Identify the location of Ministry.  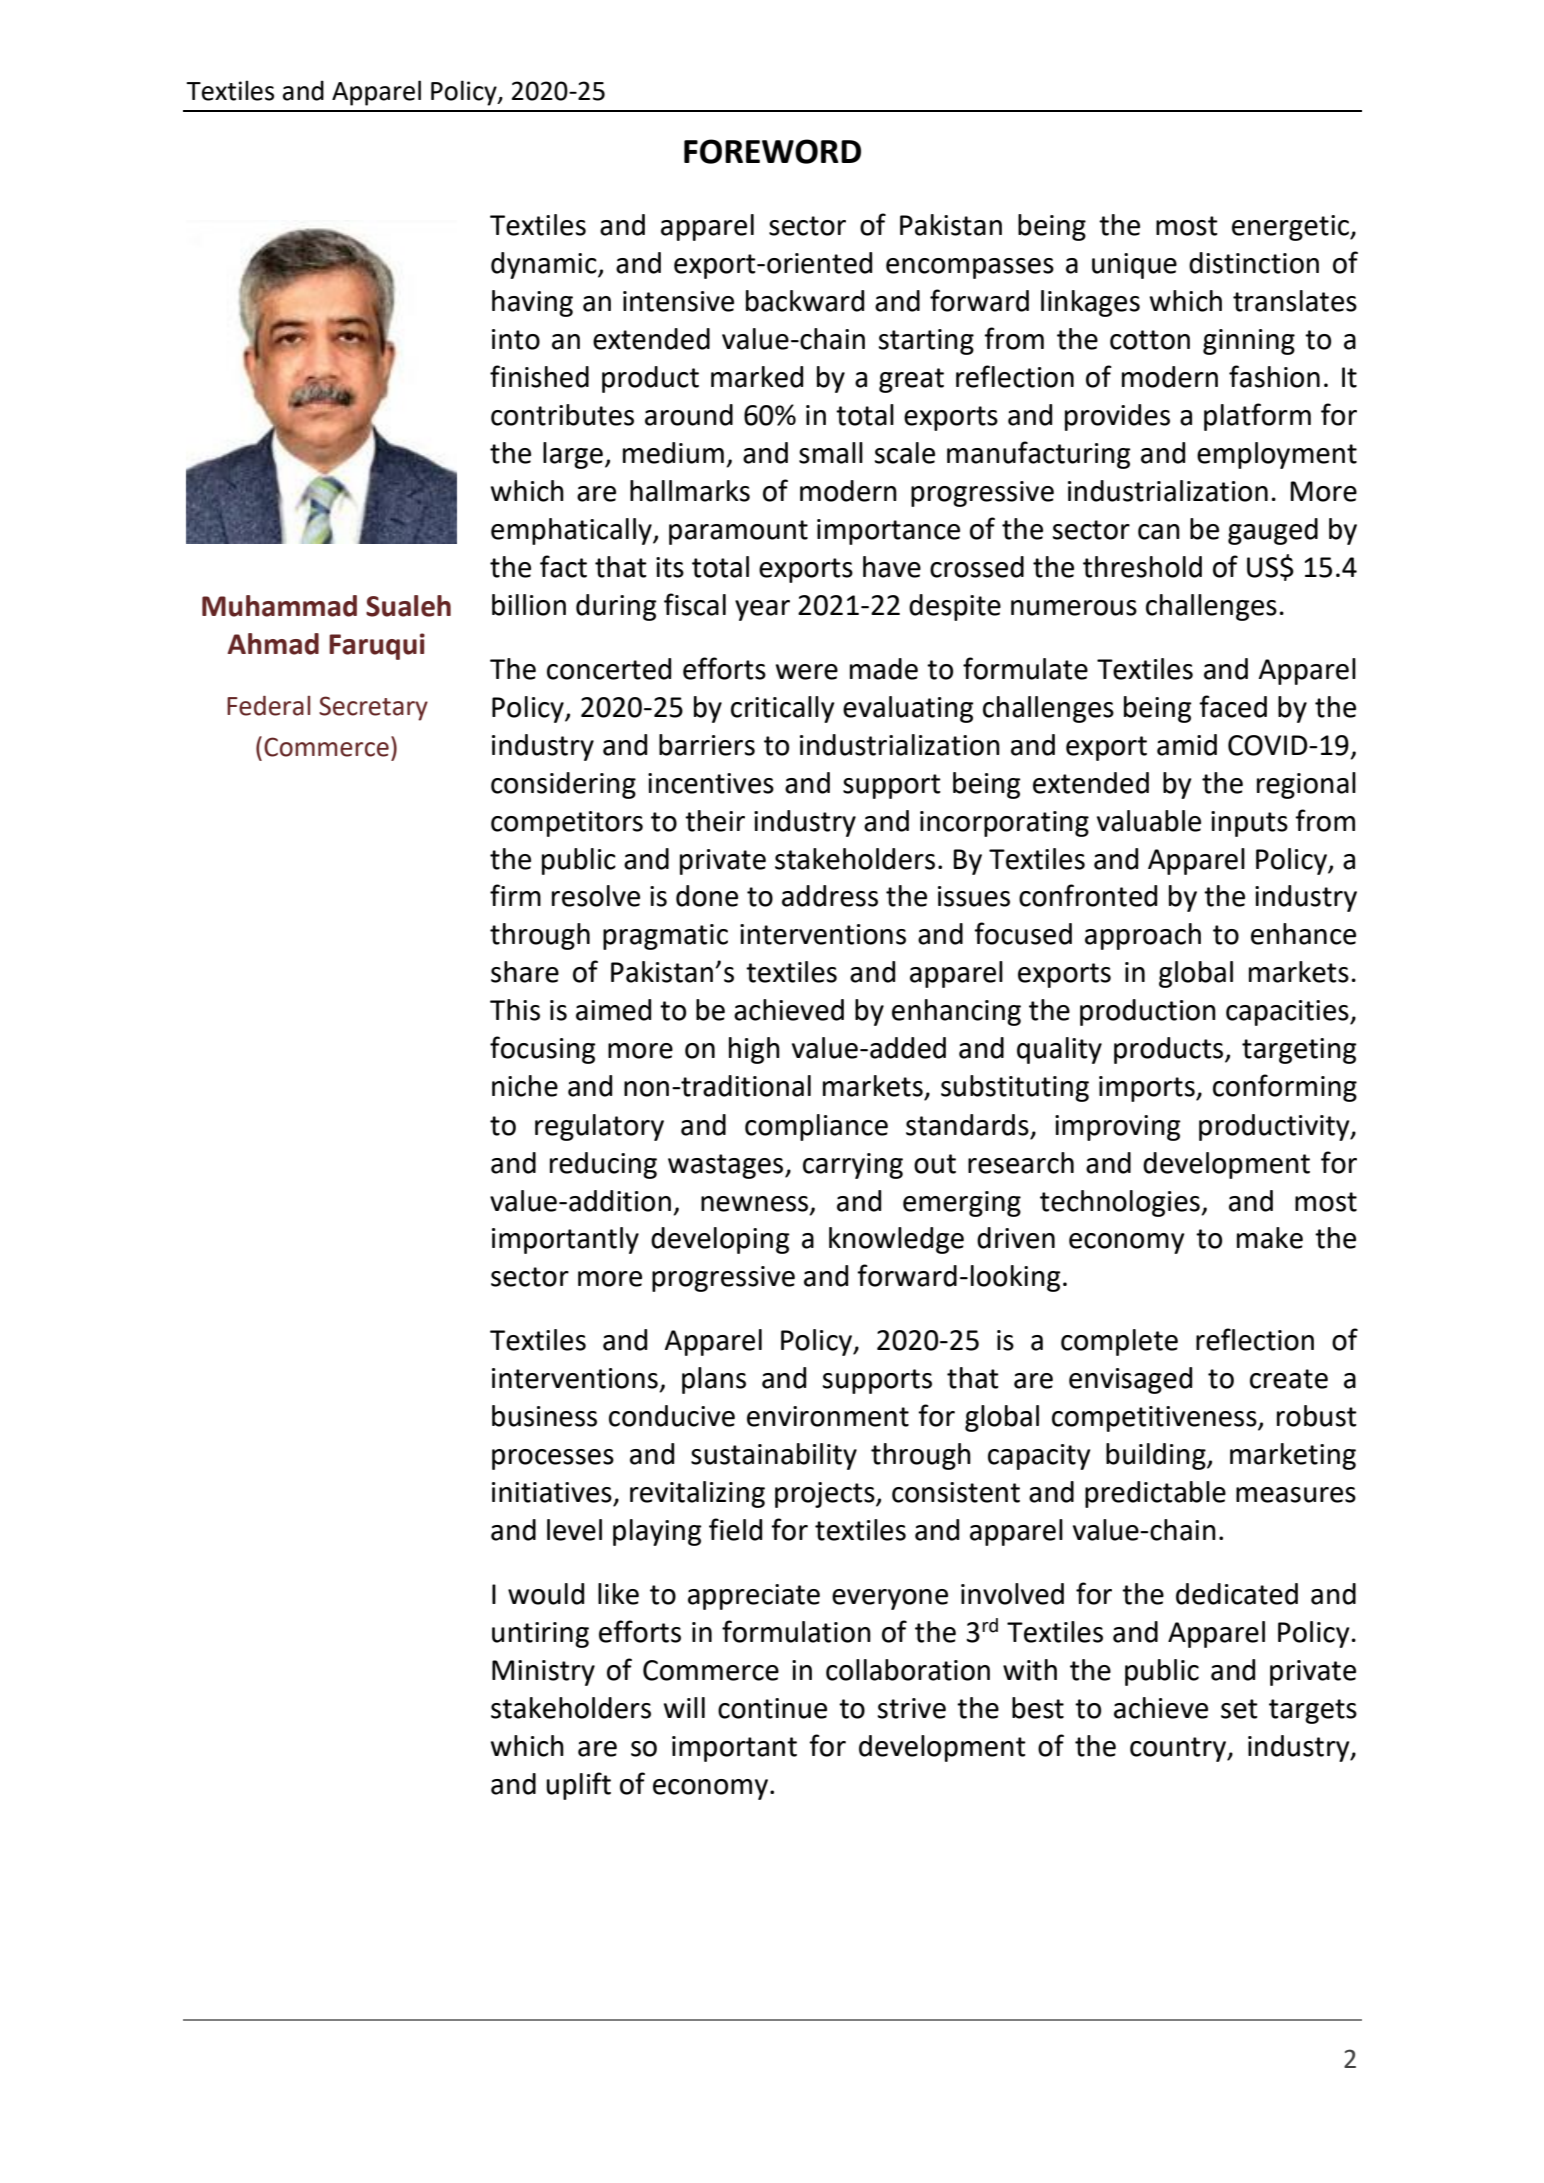
(543, 1673).
